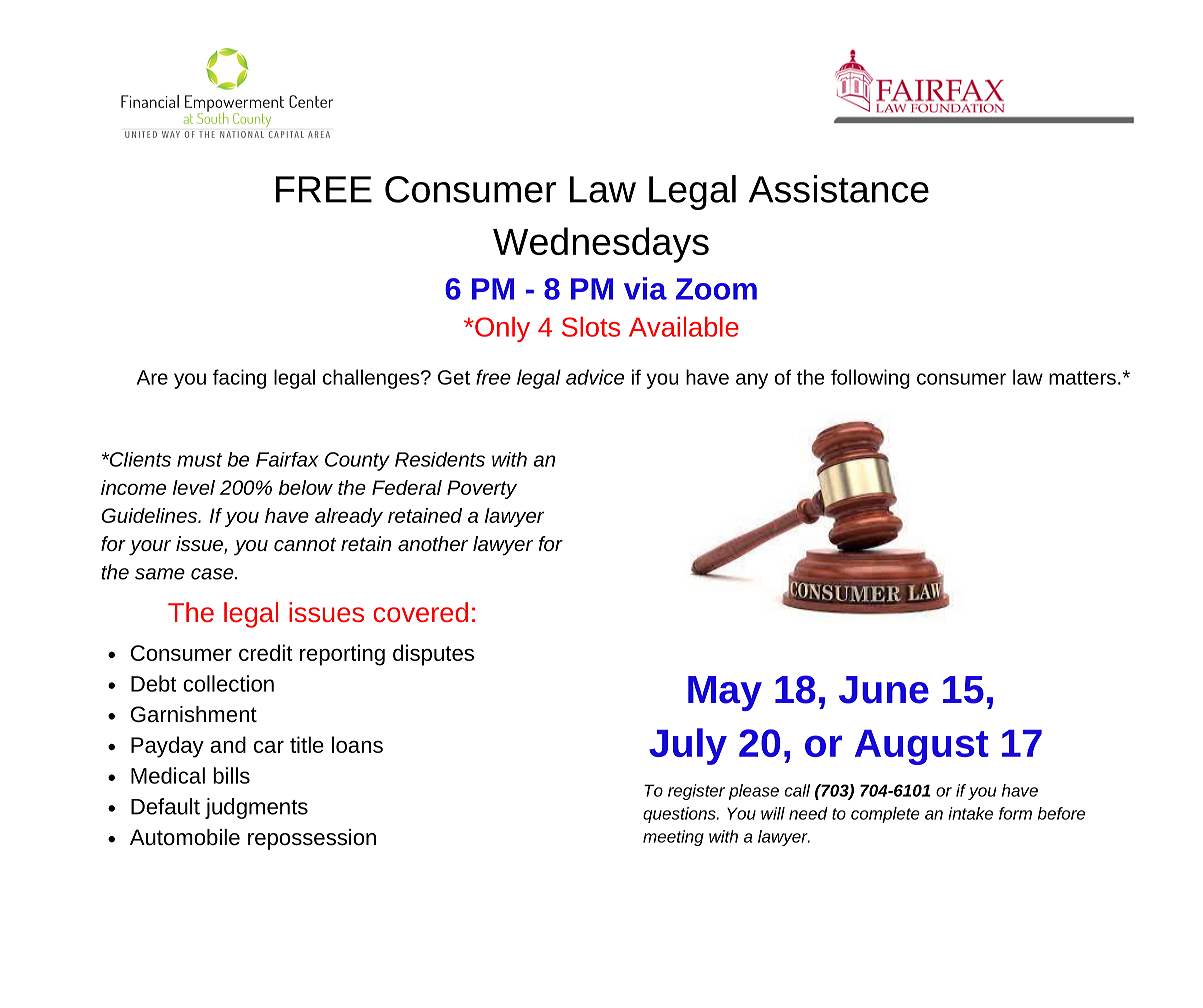 This screenshot has height=1008, width=1203. I want to click on judgments, so click(256, 808).
